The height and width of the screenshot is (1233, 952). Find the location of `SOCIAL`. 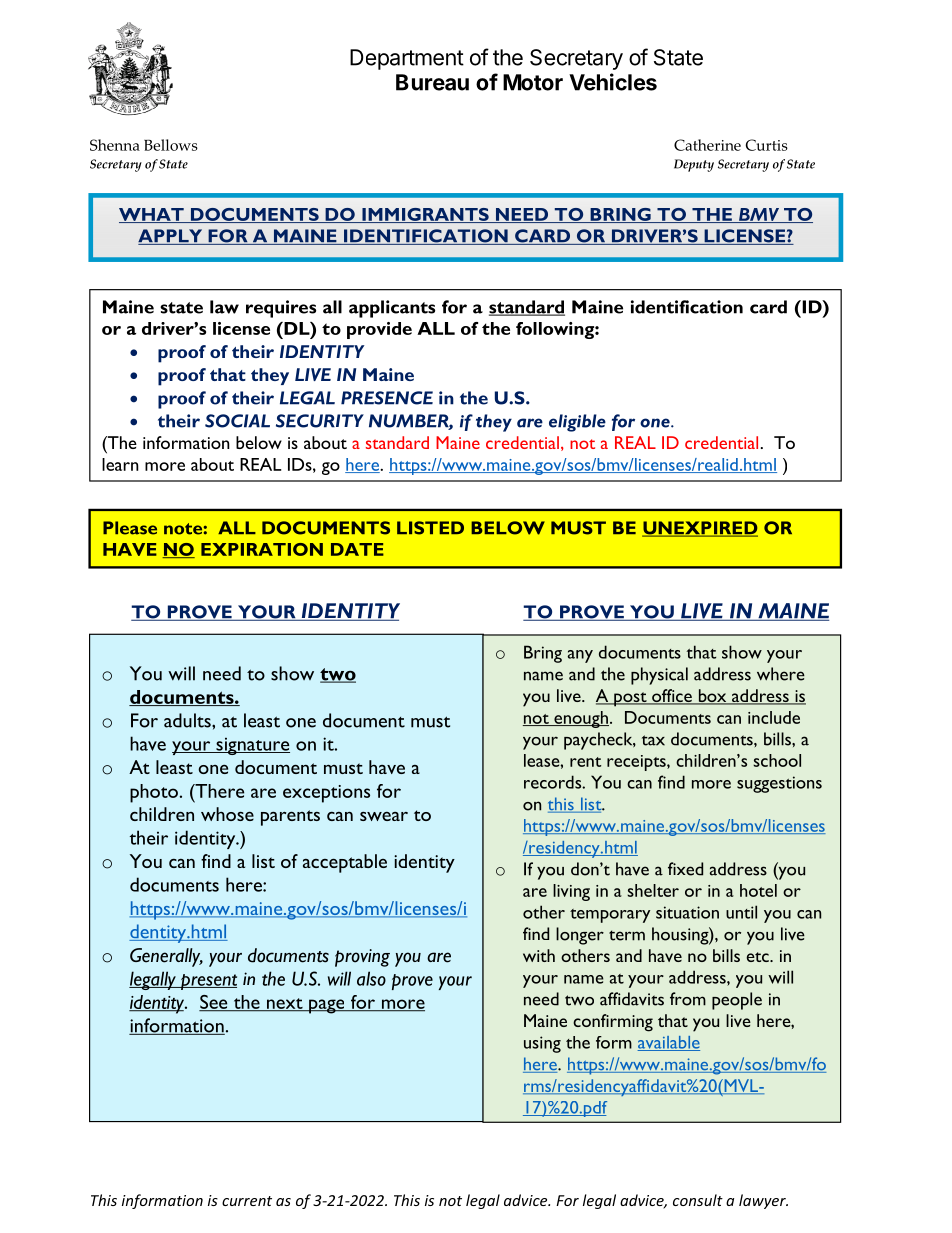

SOCIAL is located at coordinates (237, 421).
